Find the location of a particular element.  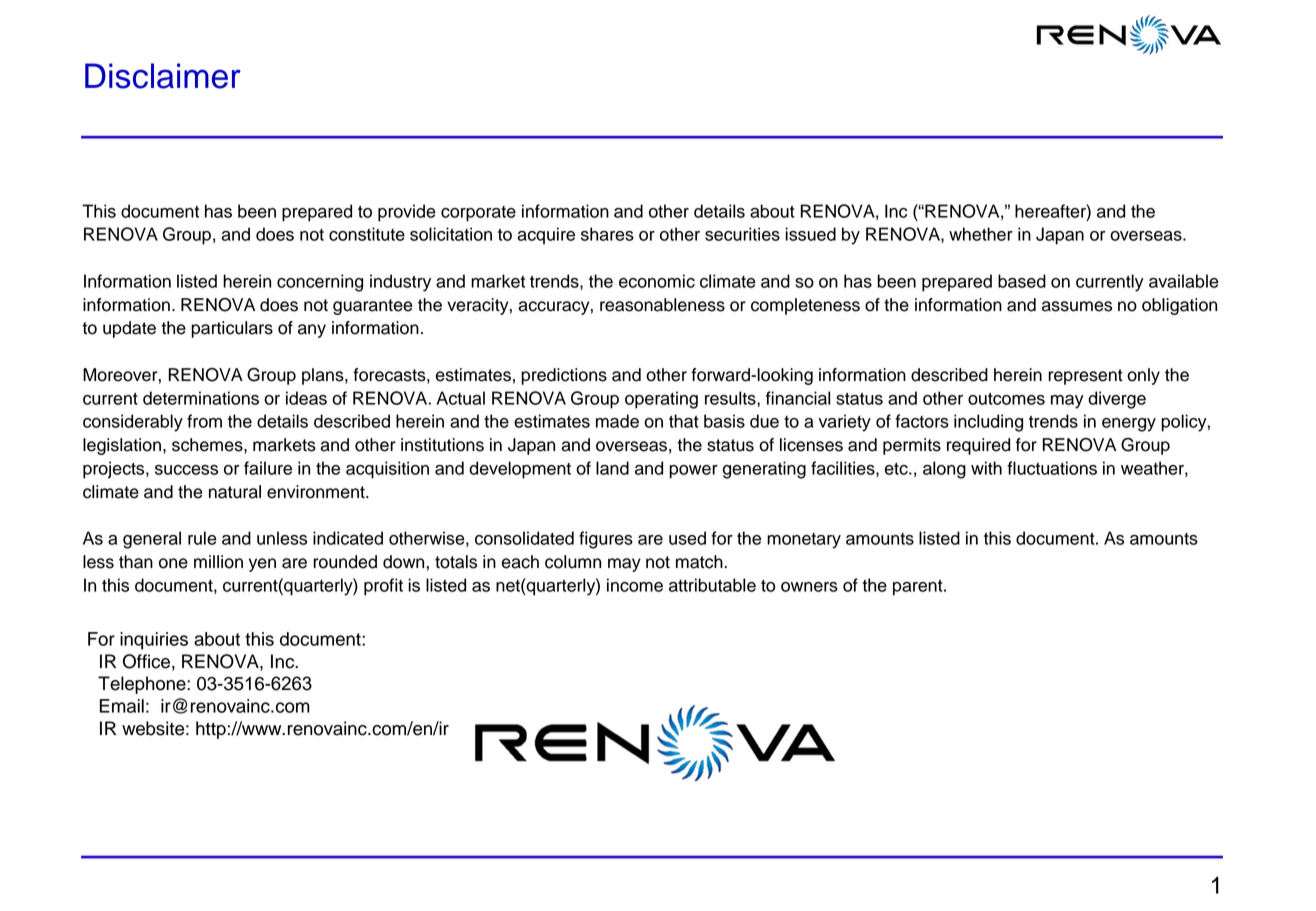

based is located at coordinates (1022, 281).
